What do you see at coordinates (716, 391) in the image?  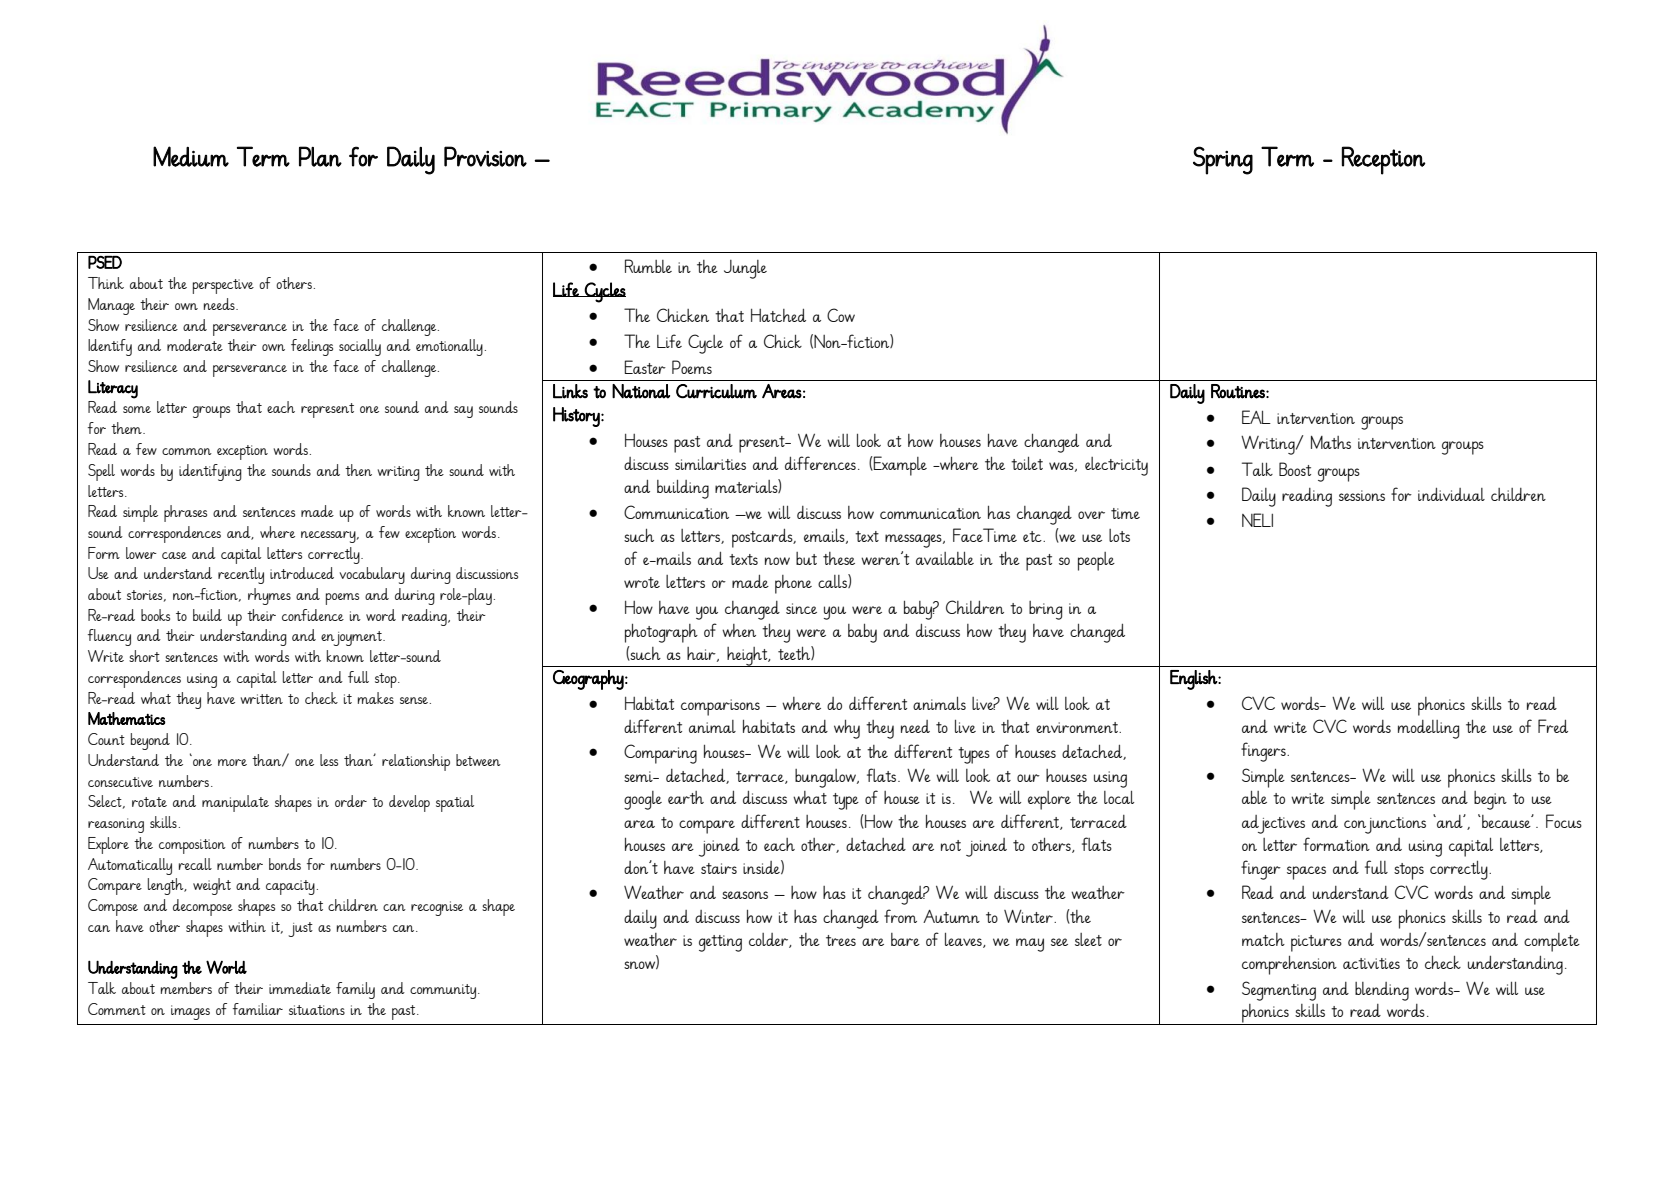 I see `Curriculum` at bounding box center [716, 391].
